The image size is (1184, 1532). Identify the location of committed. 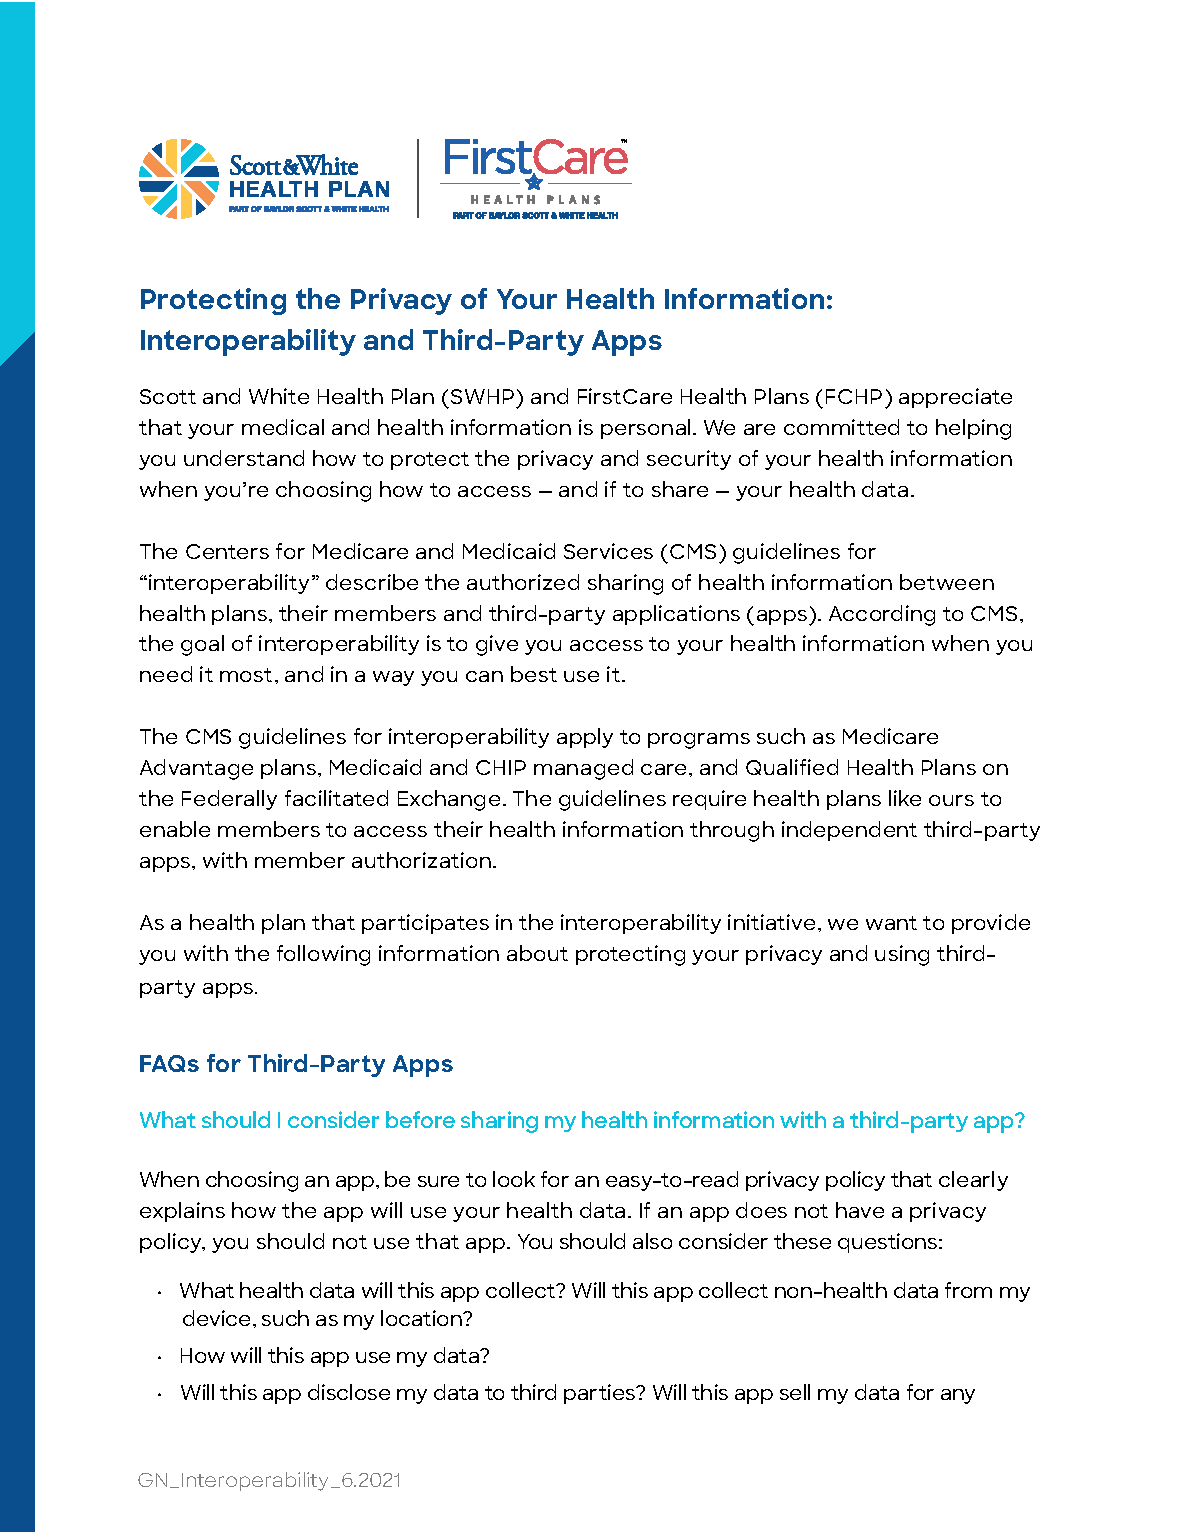
(841, 427).
